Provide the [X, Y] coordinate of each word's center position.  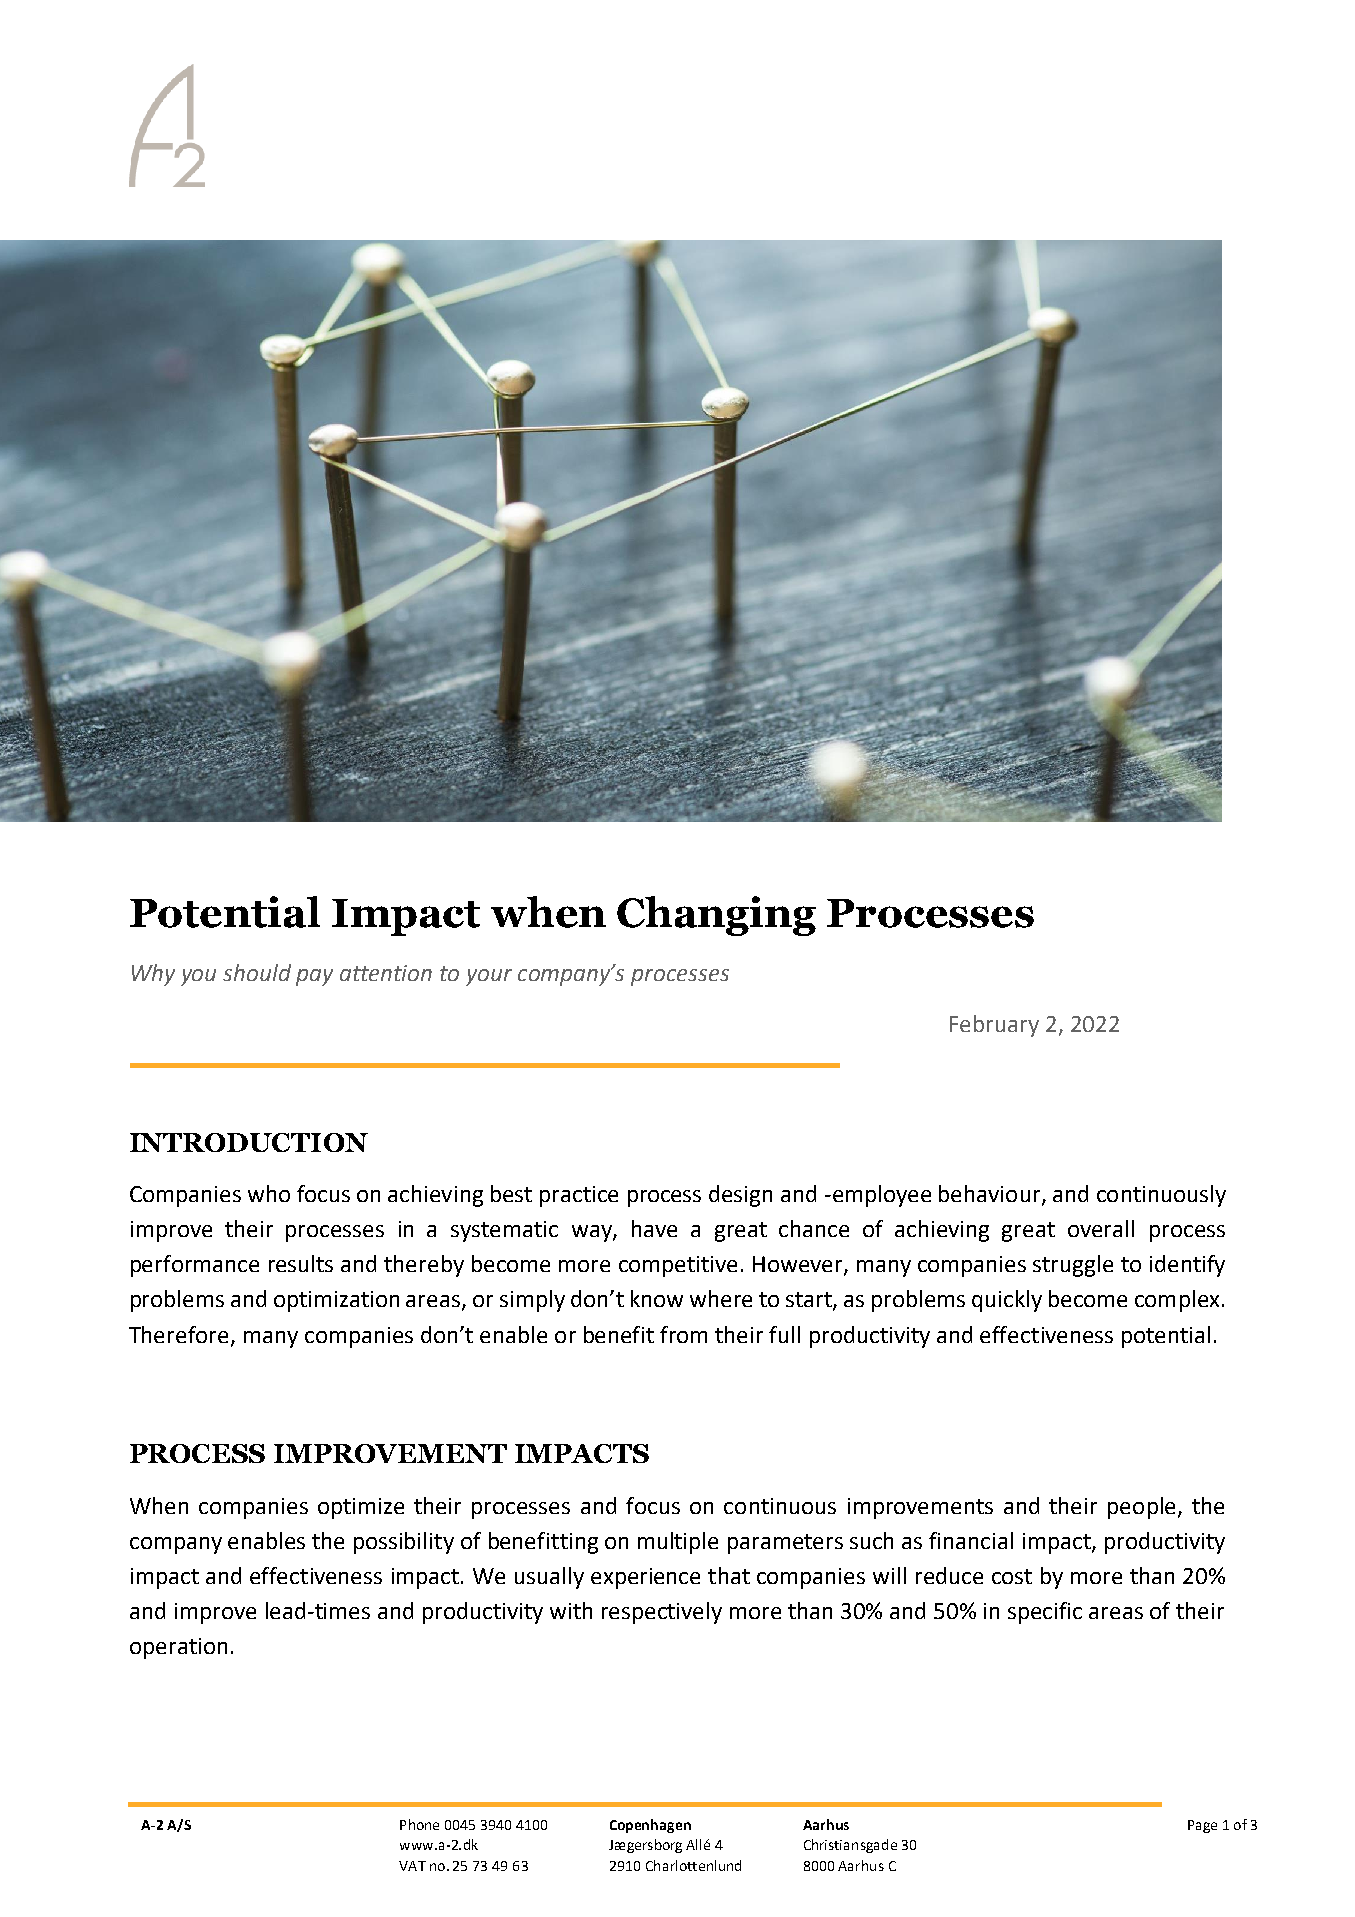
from [683, 1334]
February [994, 1026]
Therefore [178, 1334]
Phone [419, 1824]
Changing [716, 916]
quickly [1007, 1301]
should [257, 972]
